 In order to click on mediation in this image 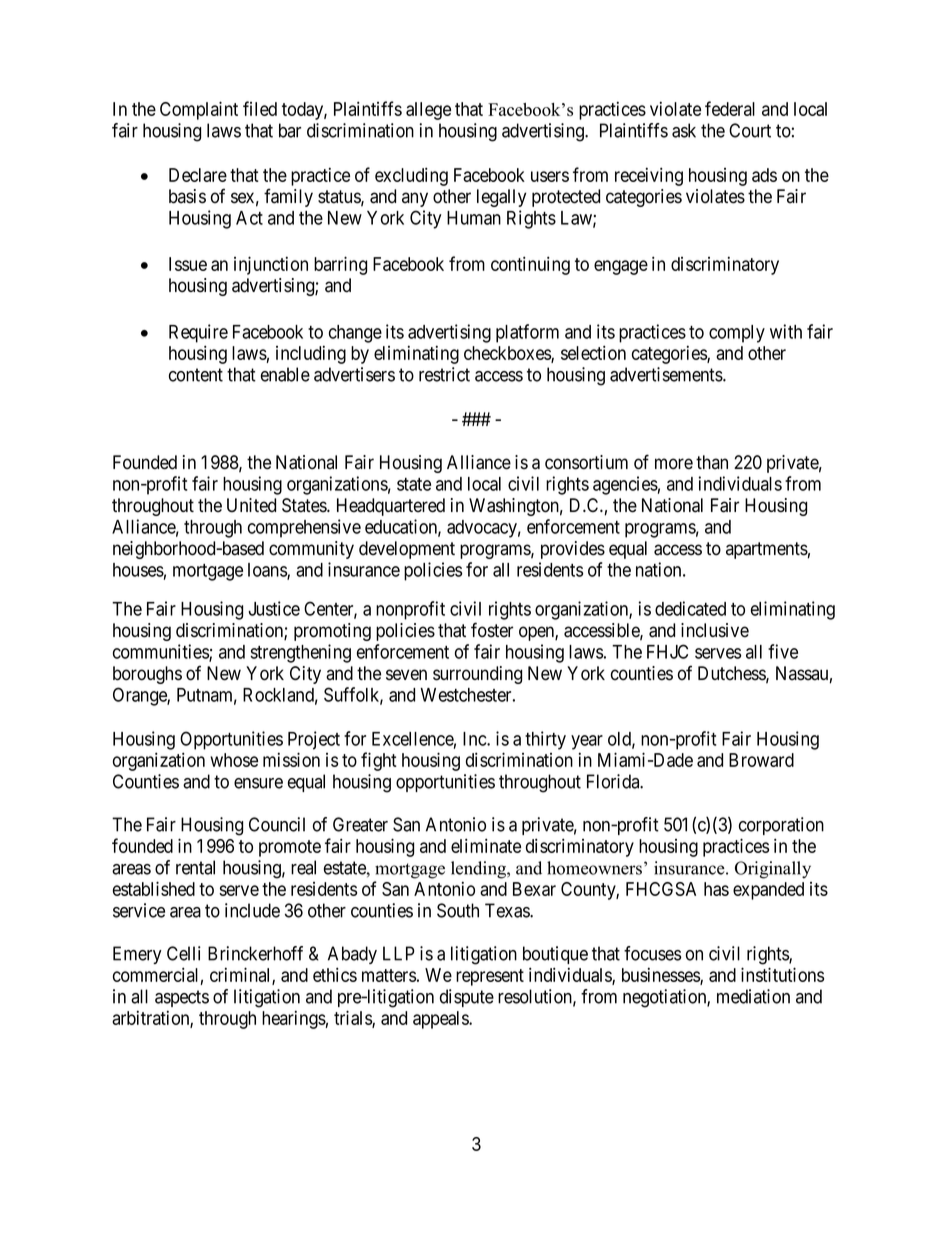, I will do `click(753, 996)`.
